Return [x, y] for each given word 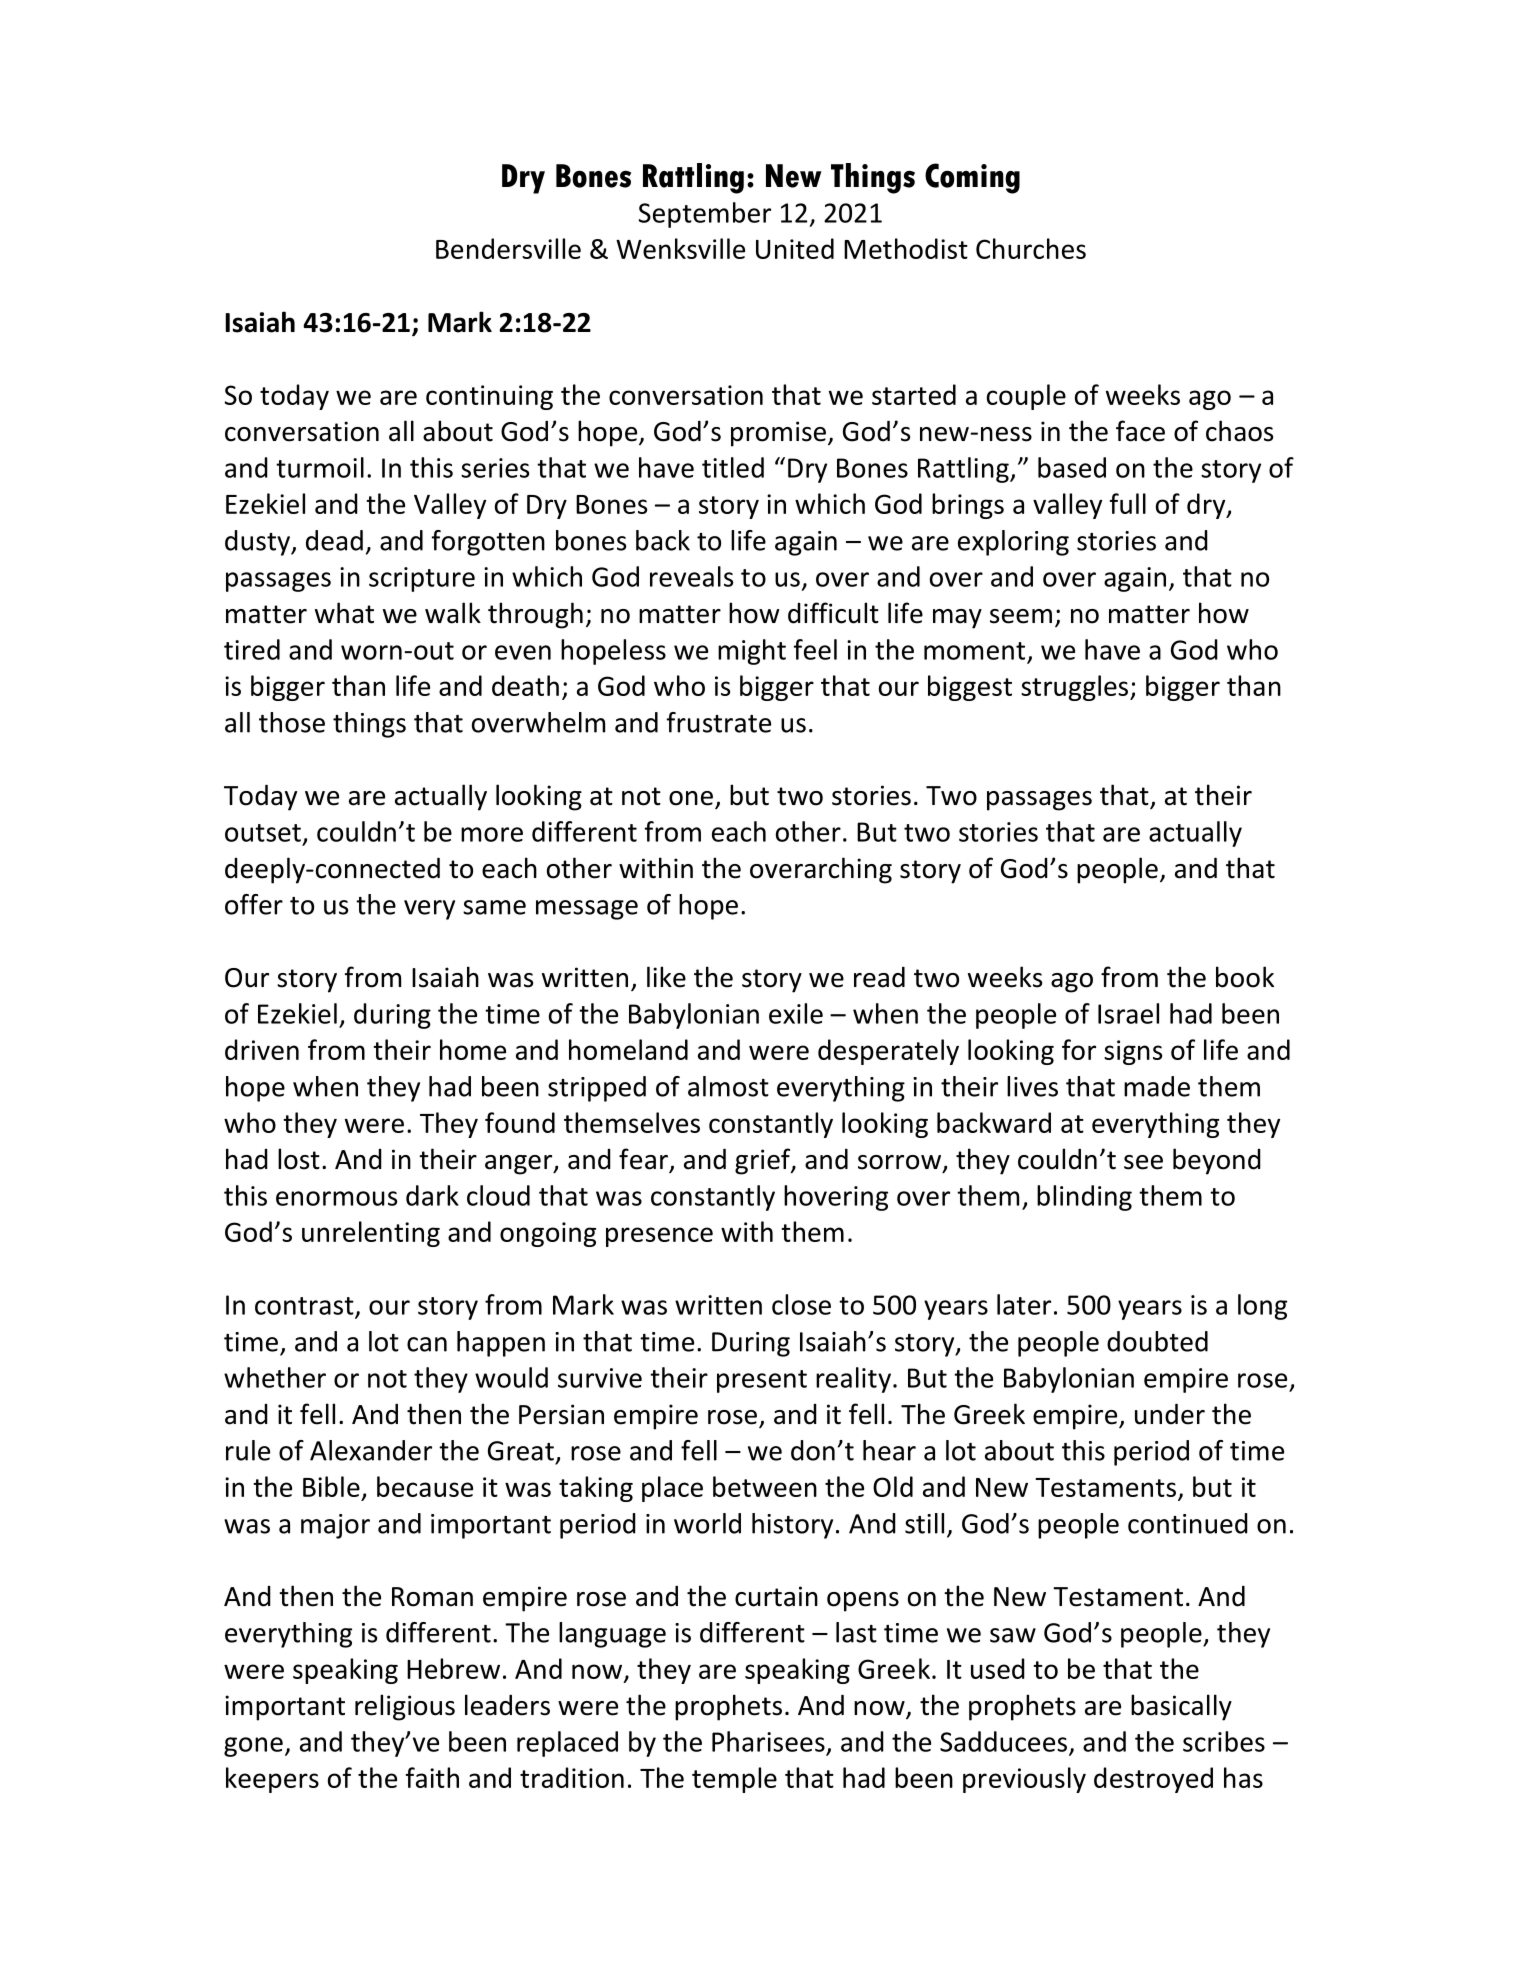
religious [405, 1707]
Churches [1031, 248]
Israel [1128, 1013]
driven [262, 1049]
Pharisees [768, 1741]
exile [796, 1013]
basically [1181, 1707]
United [795, 248]
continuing [489, 397]
